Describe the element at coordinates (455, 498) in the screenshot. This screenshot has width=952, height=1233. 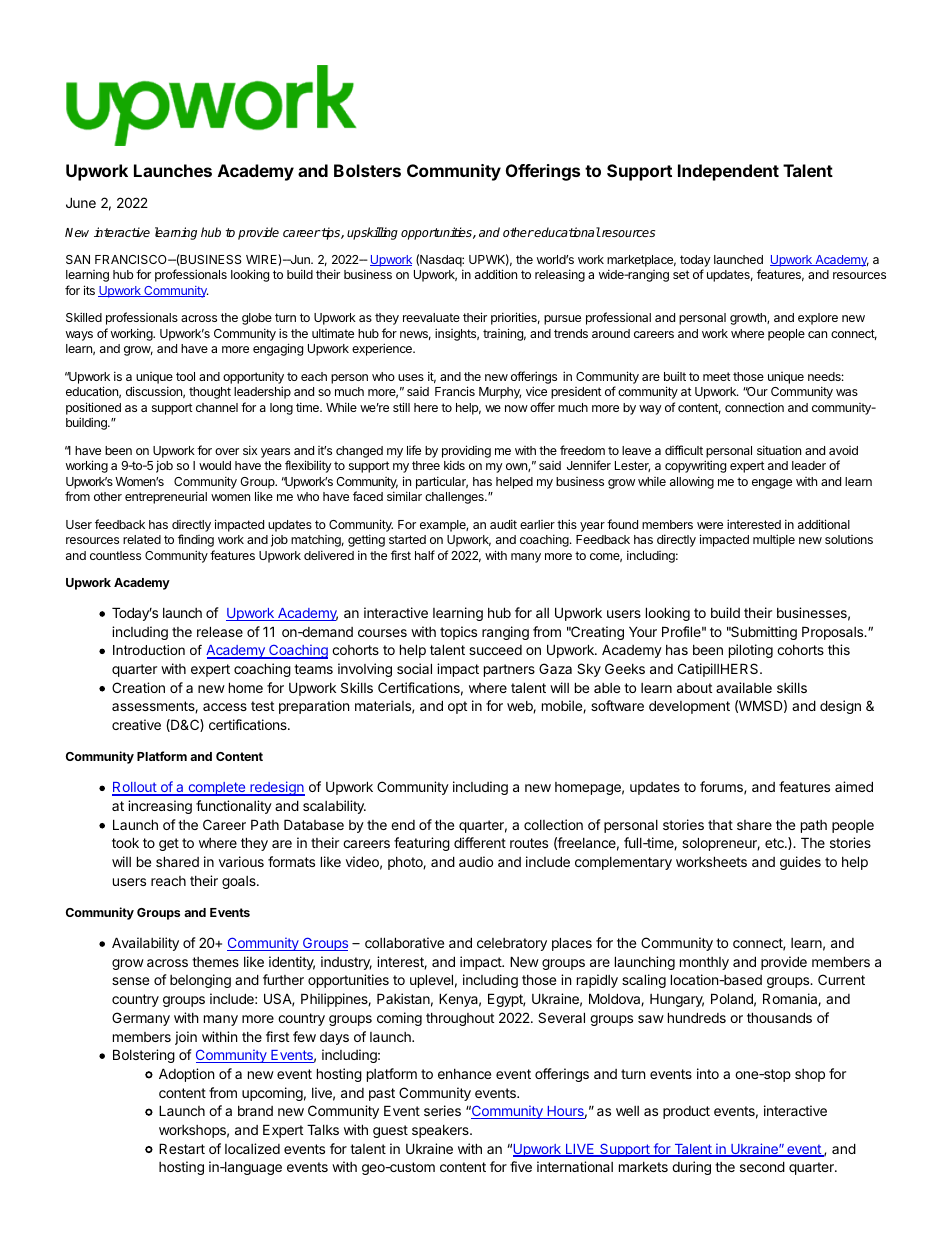
I see `challenges` at that location.
